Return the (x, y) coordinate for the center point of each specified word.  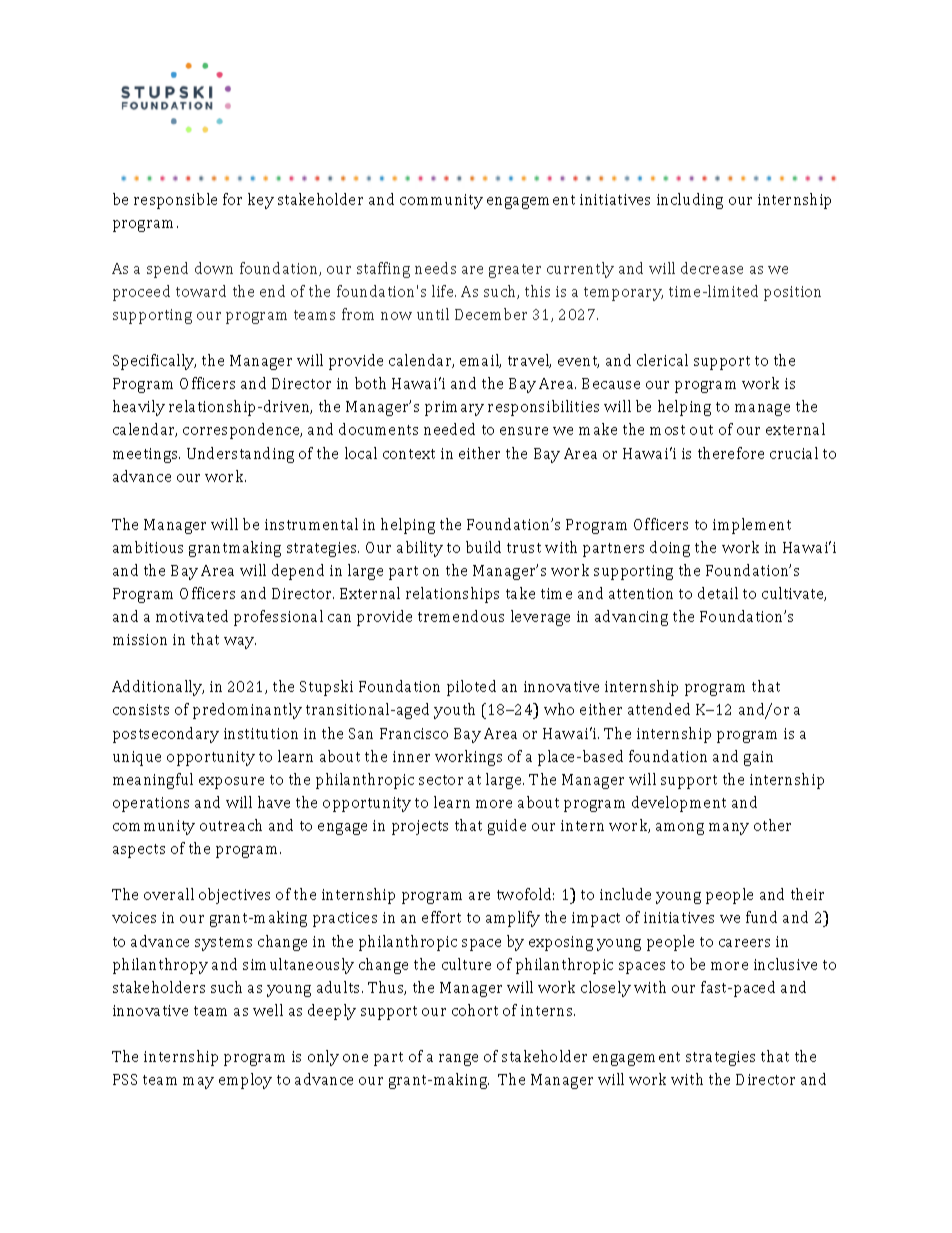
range (458, 1060)
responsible (175, 201)
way (240, 643)
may (198, 1083)
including (690, 201)
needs (435, 268)
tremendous (461, 616)
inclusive (785, 964)
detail (718, 593)
